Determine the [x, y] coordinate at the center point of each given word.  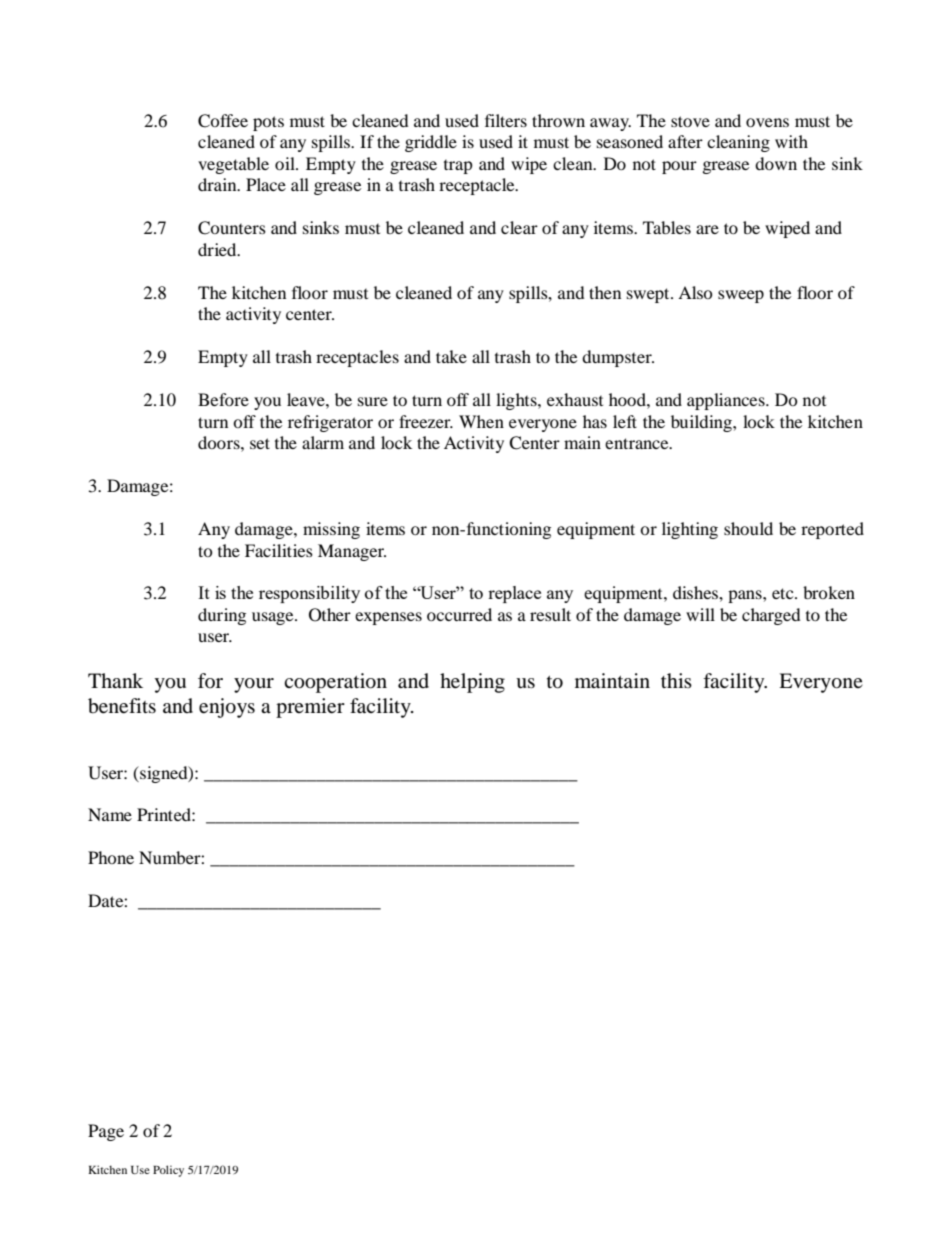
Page [106, 1132]
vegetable [233, 165]
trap [458, 167]
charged [771, 616]
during [222, 616]
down [776, 163]
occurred [459, 614]
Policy [168, 1171]
